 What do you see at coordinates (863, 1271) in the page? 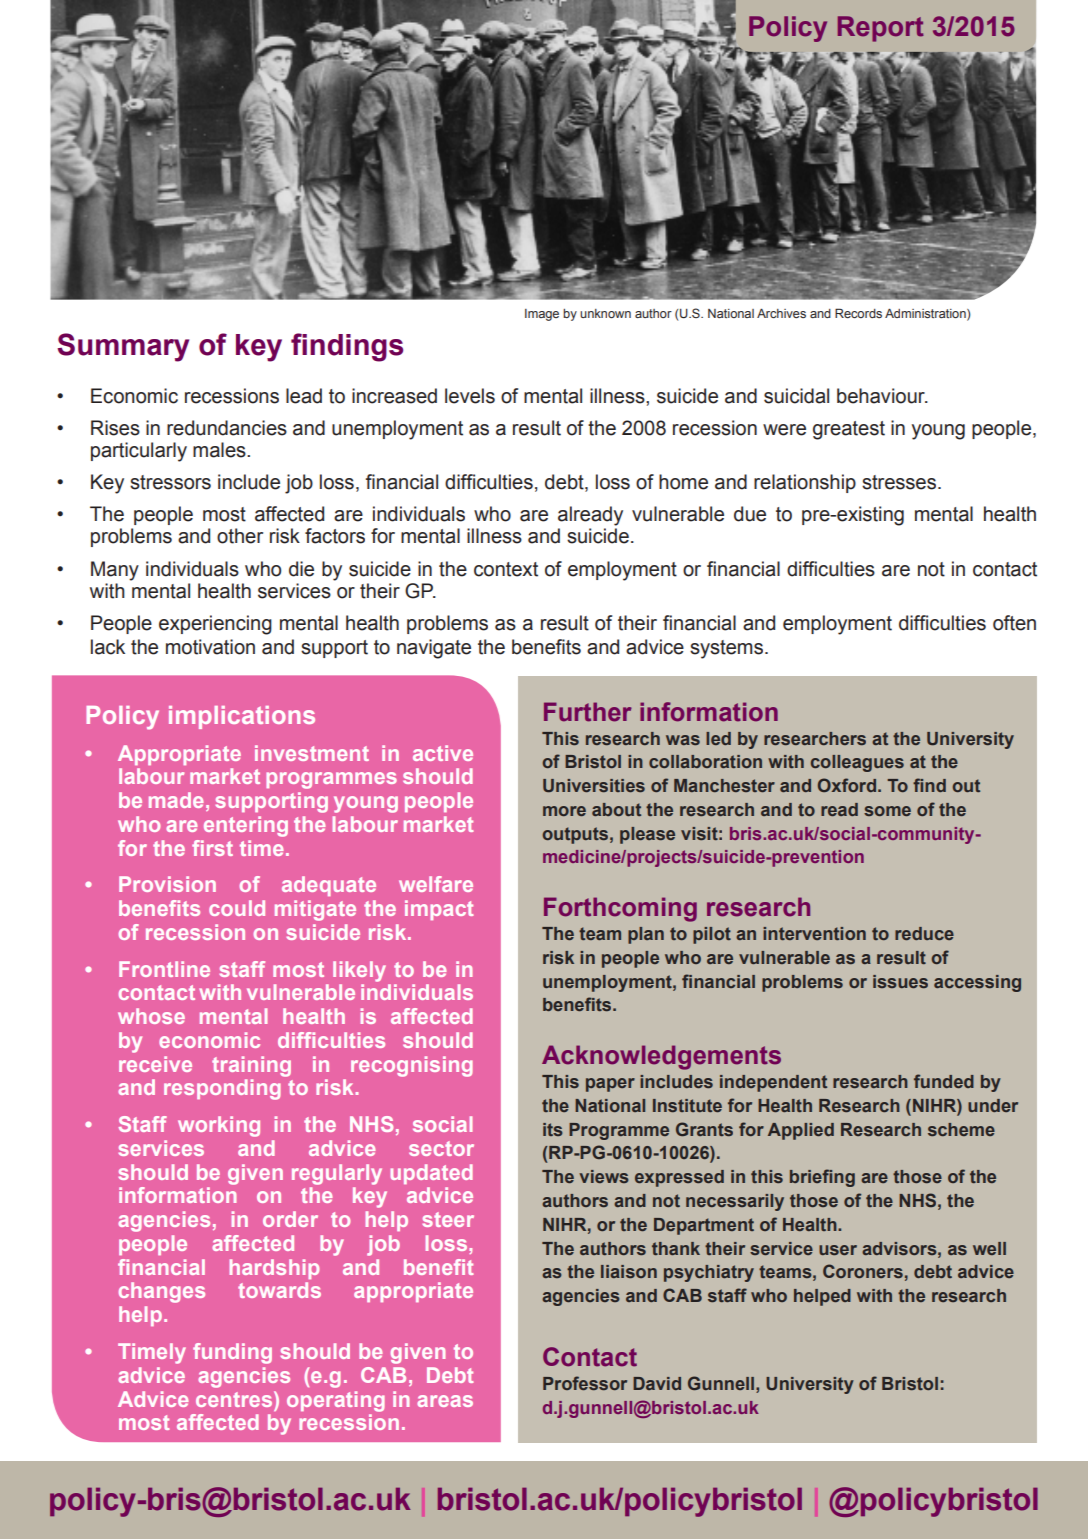
I see `Coroners` at bounding box center [863, 1271].
